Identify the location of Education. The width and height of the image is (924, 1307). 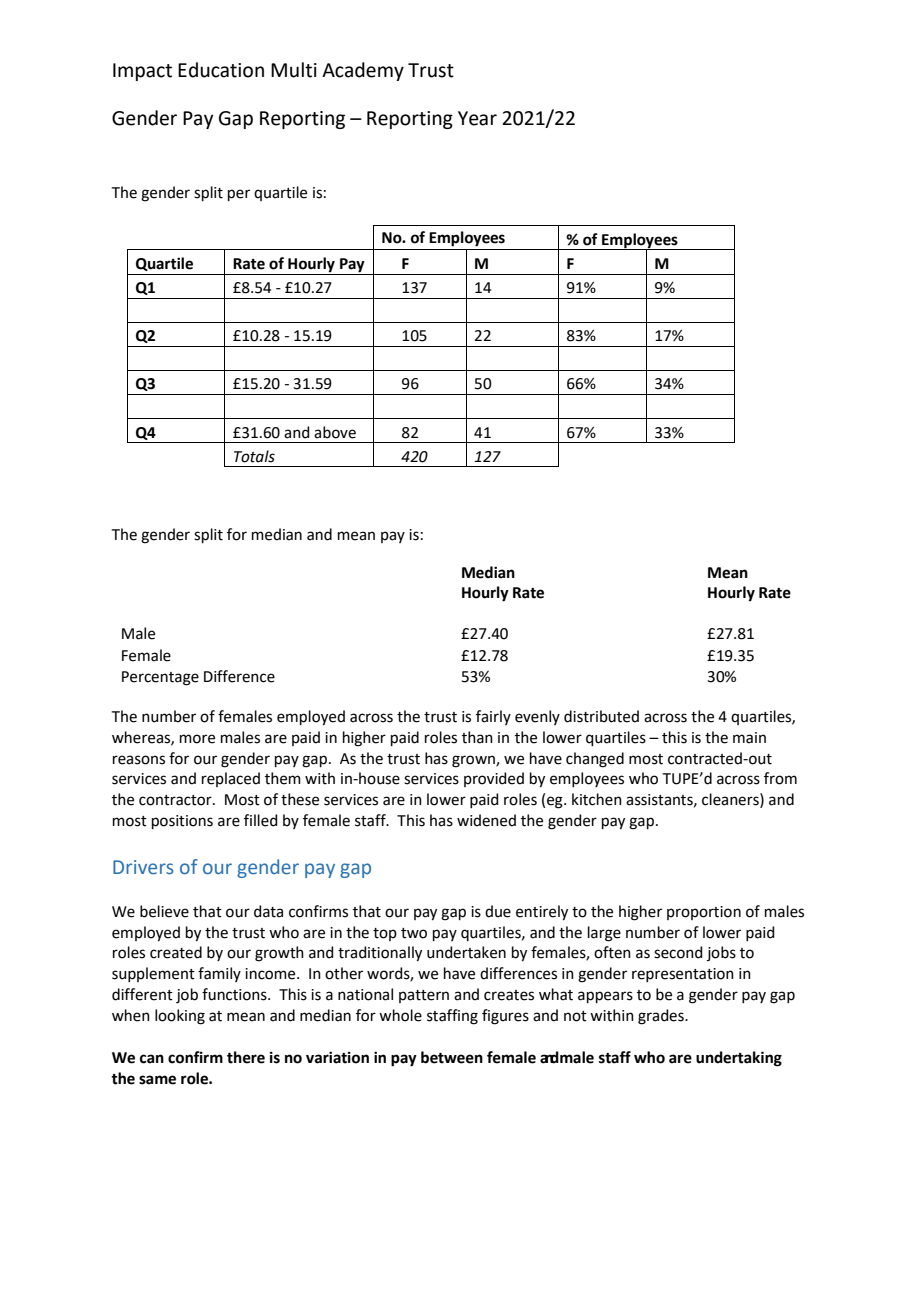
(221, 70).
